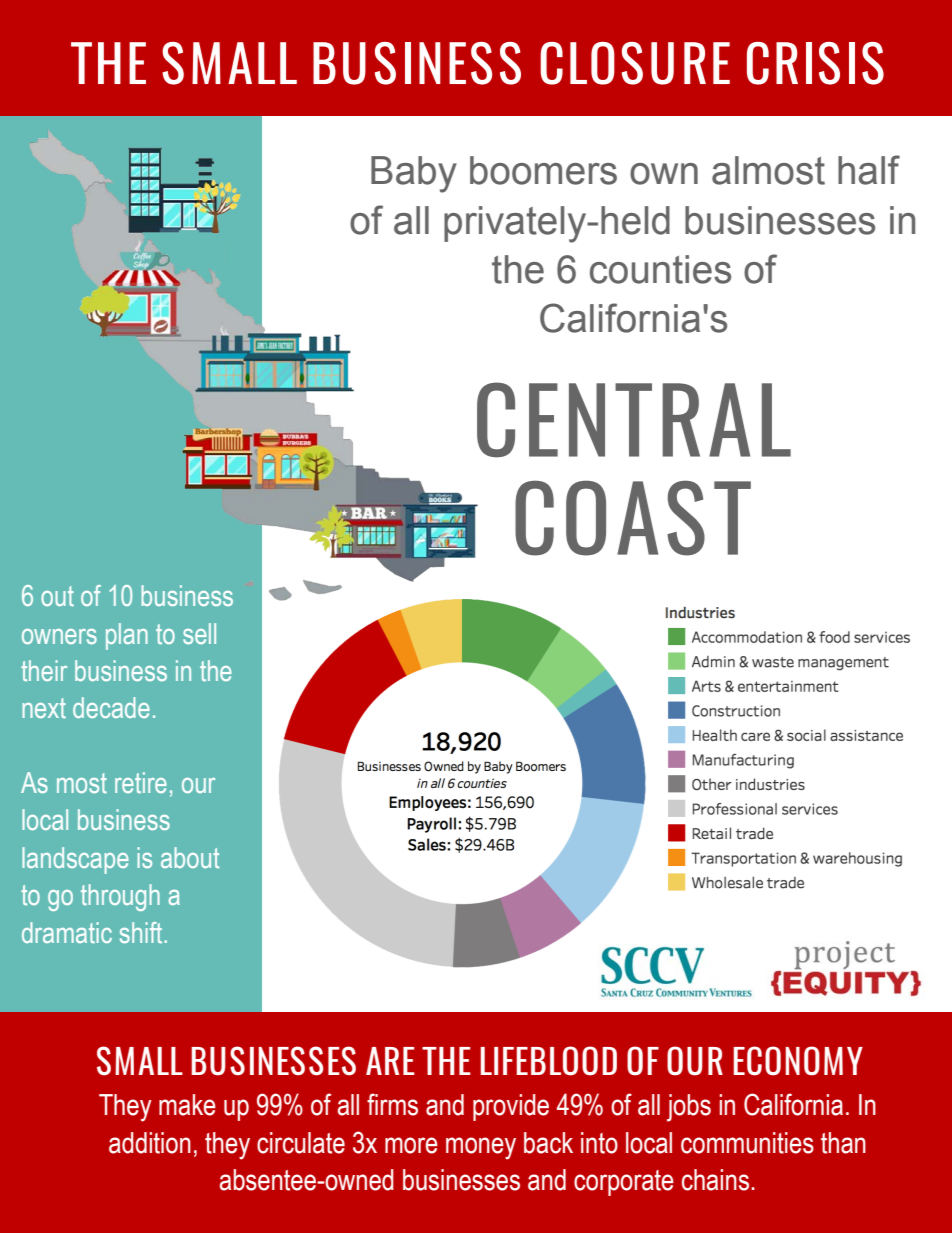 This screenshot has height=1233, width=952. Describe the element at coordinates (414, 174) in the screenshot. I see `Baby` at that location.
